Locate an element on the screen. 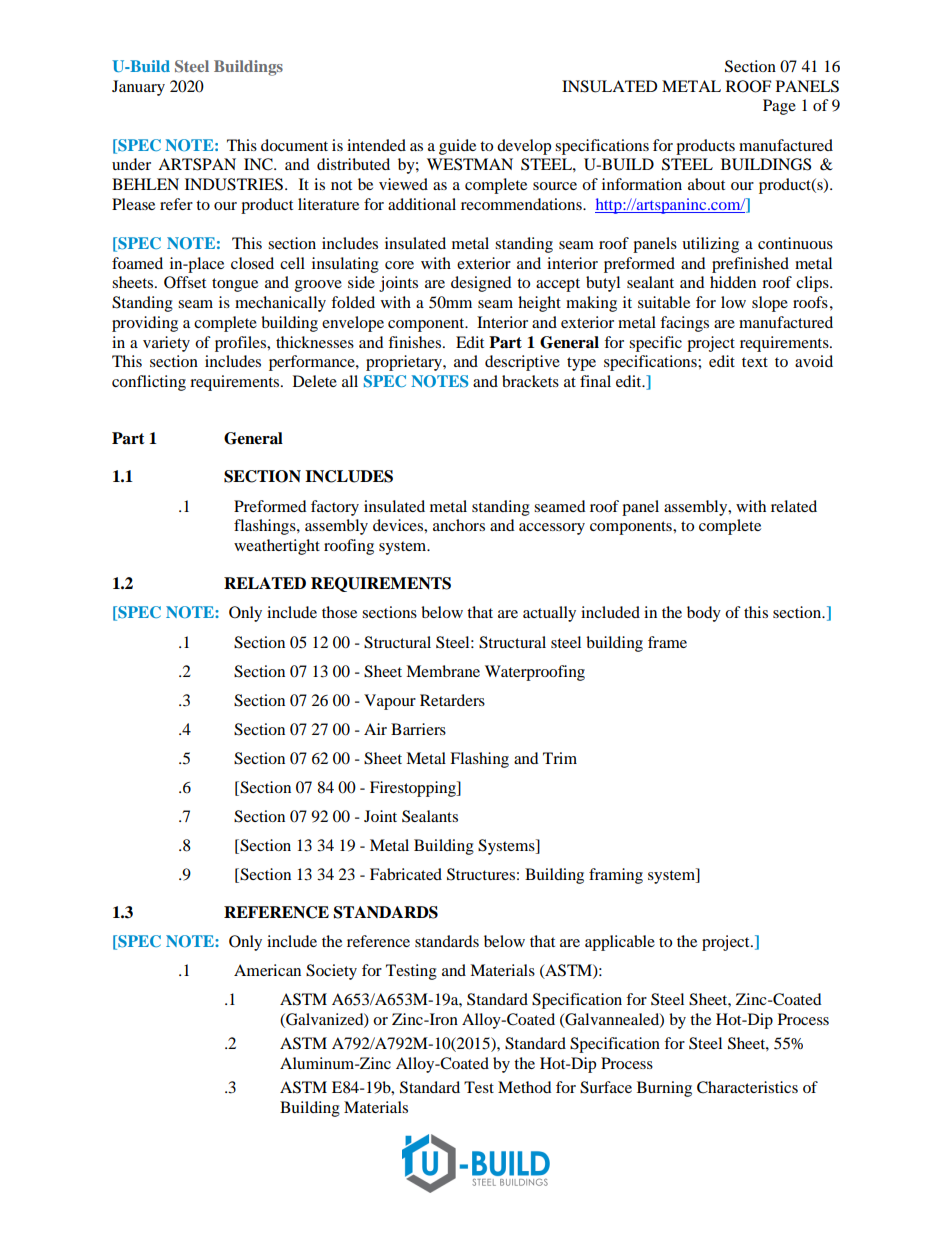  American is located at coordinates (267, 970).
